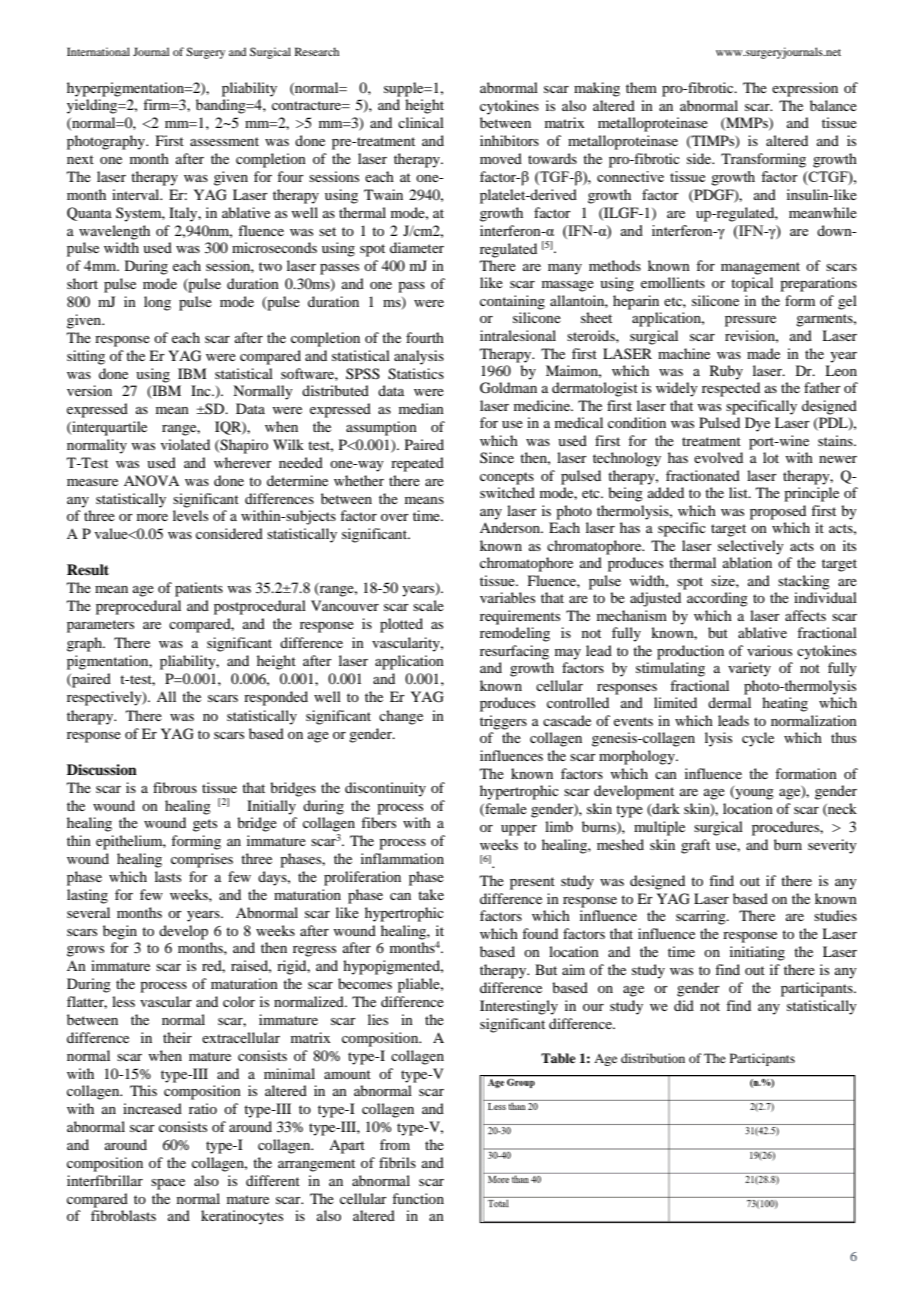 This screenshot has width=924, height=1308. I want to click on scale, so click(428, 605).
